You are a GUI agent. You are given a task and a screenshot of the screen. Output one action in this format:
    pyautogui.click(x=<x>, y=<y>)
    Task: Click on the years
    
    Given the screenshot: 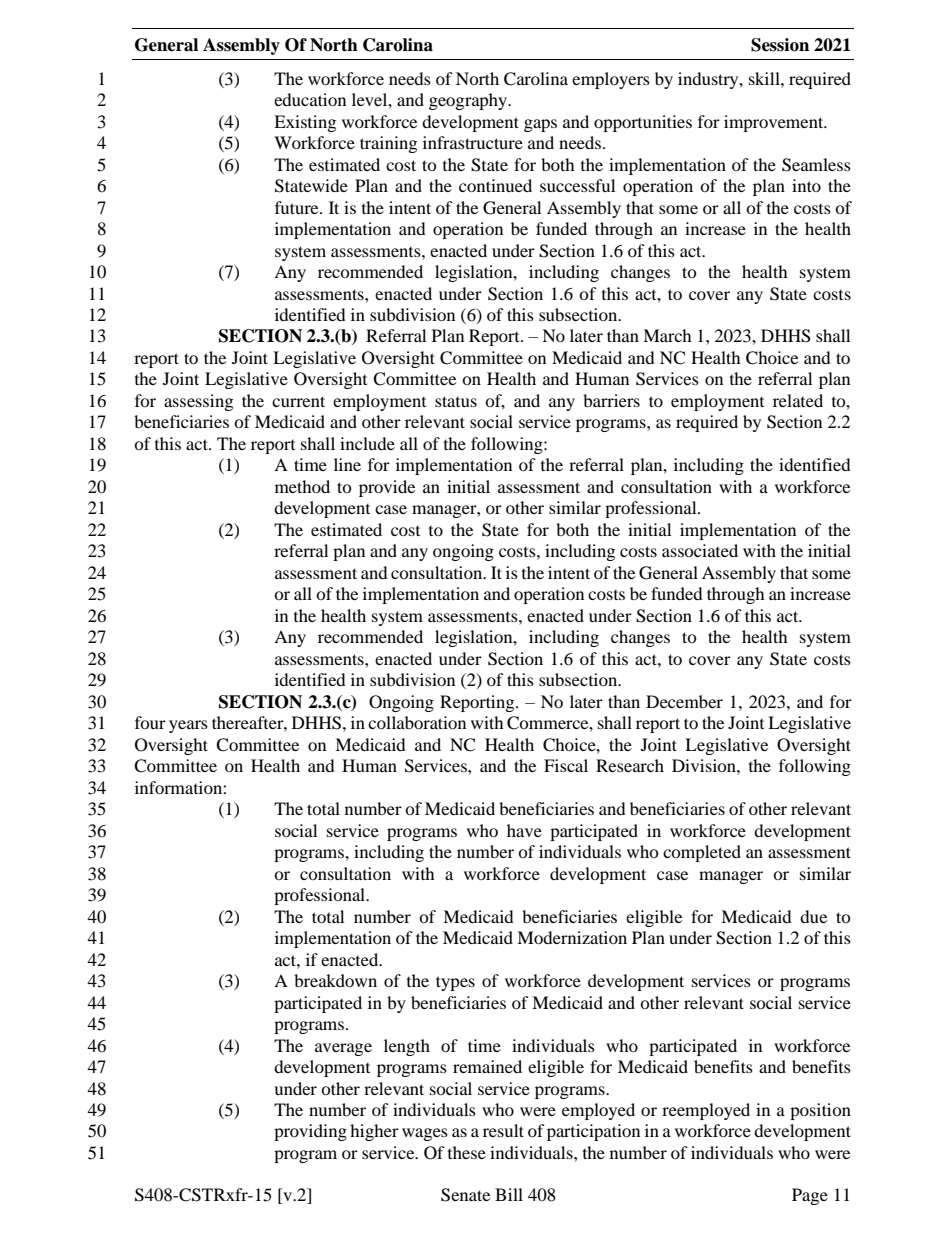 What is the action you would take?
    pyautogui.click(x=188, y=726)
